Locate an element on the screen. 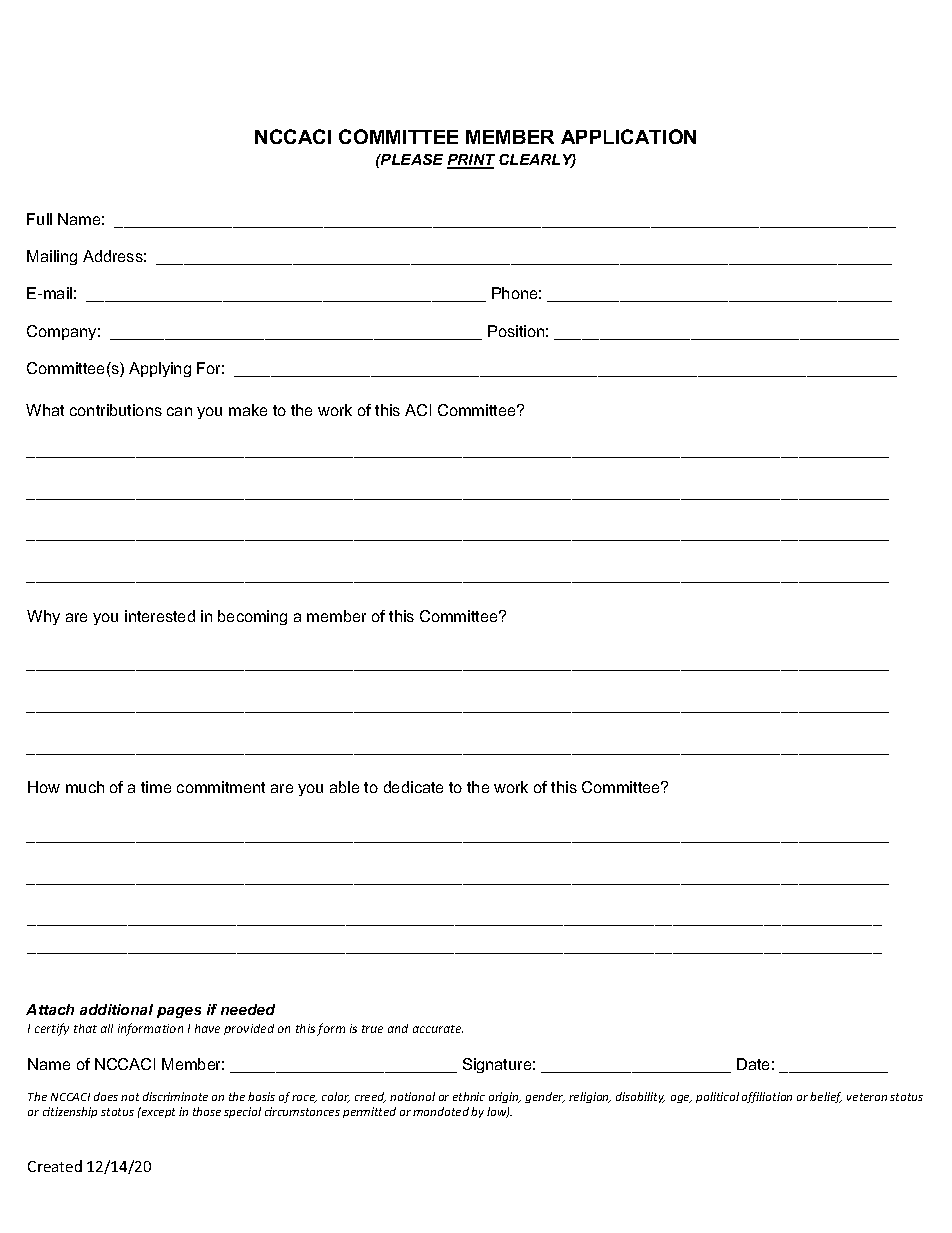 The height and width of the screenshot is (1233, 952). PRINT is located at coordinates (471, 161).
